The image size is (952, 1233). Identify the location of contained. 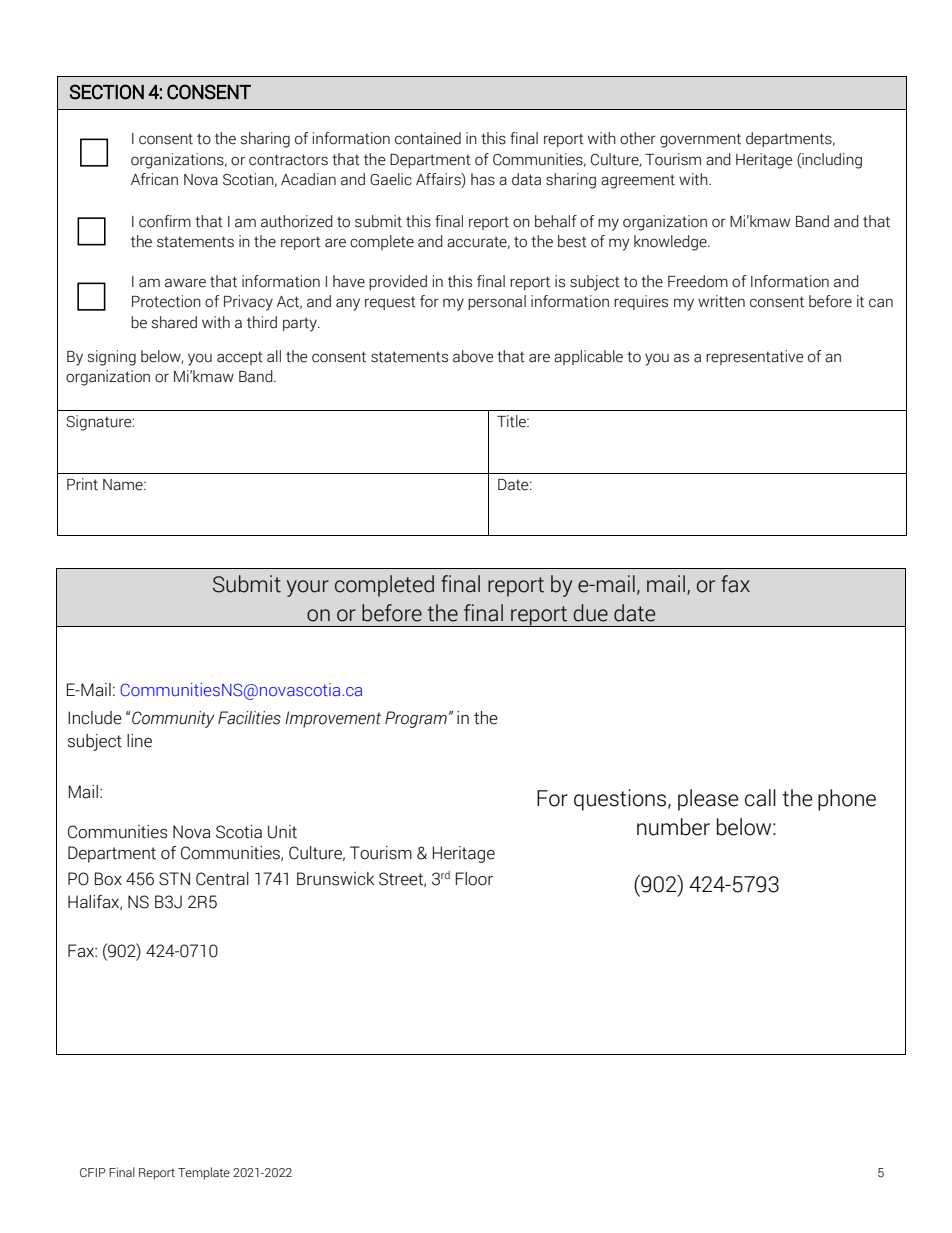
(428, 138).
